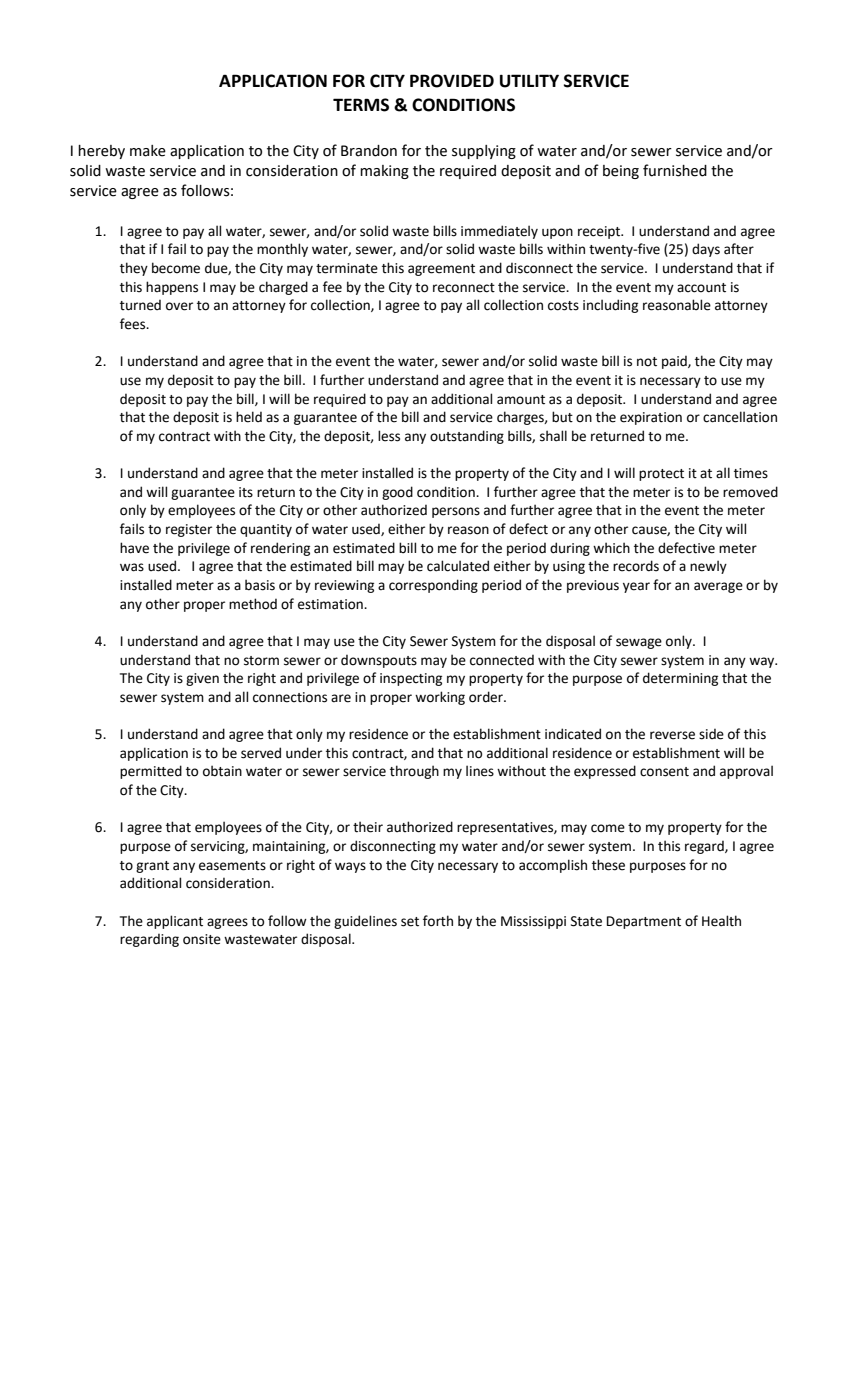 The height and width of the screenshot is (1400, 849). I want to click on applicant, so click(175, 922).
